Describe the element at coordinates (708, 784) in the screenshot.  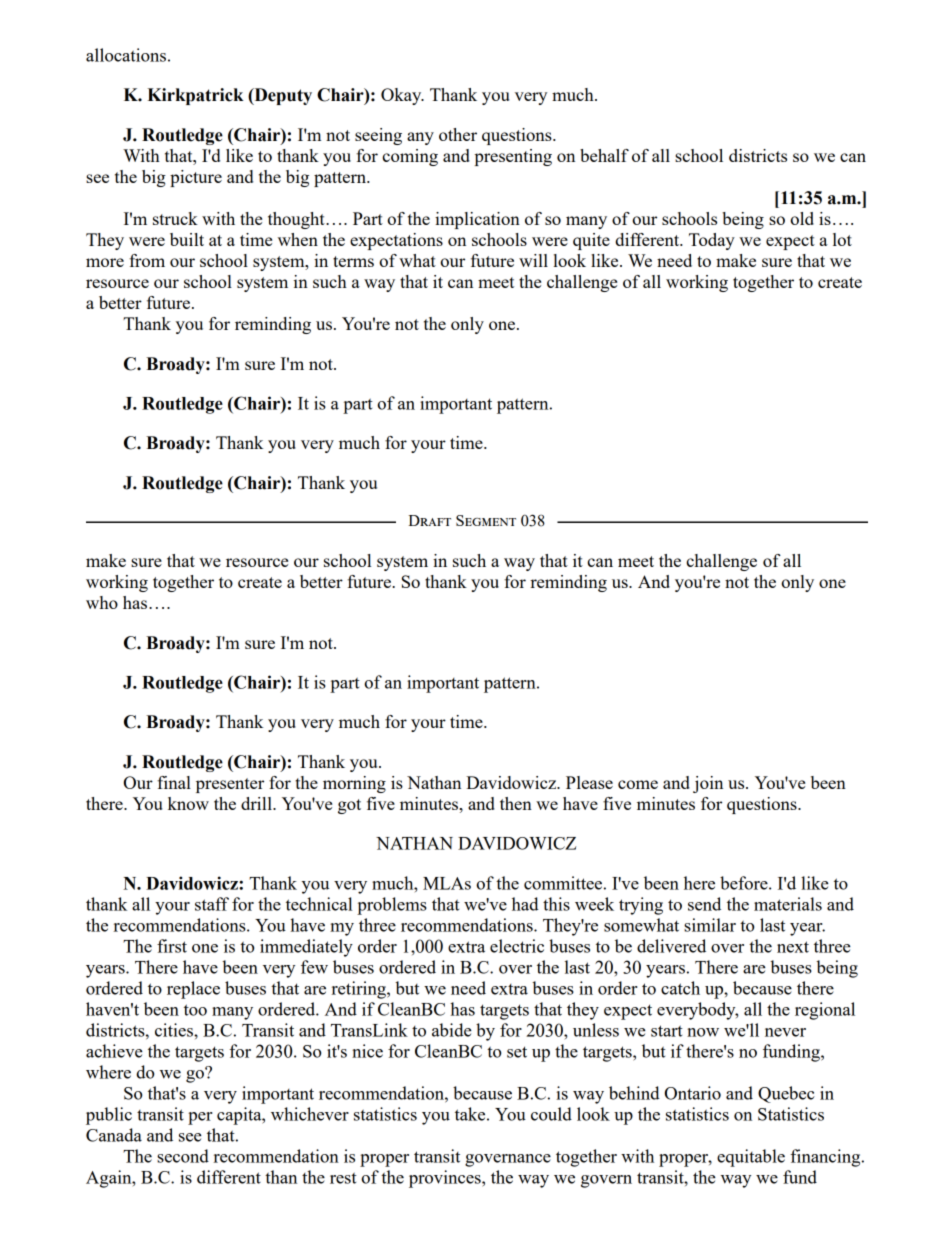
I see `join` at that location.
